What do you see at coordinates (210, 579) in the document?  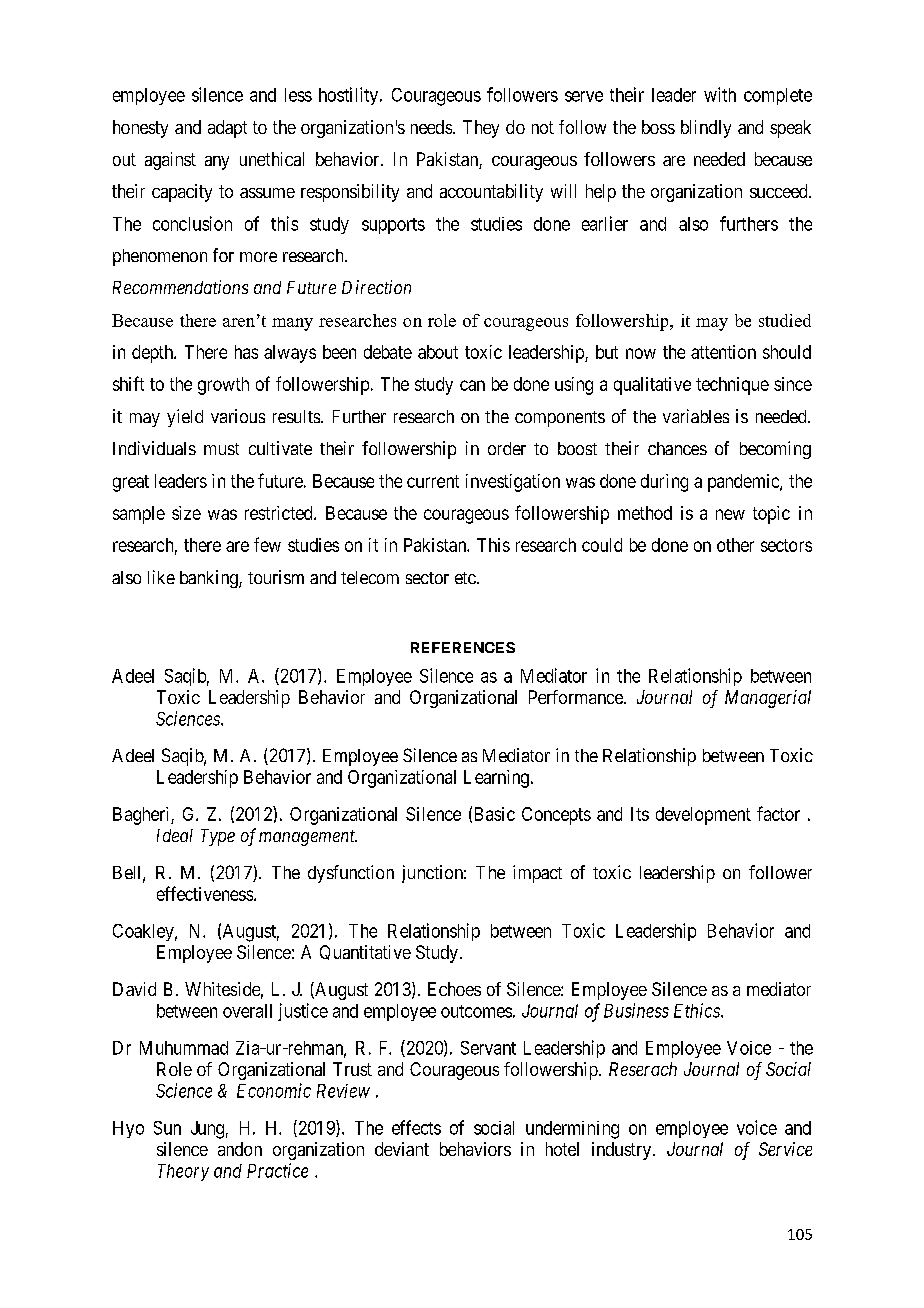 I see `banking` at bounding box center [210, 579].
